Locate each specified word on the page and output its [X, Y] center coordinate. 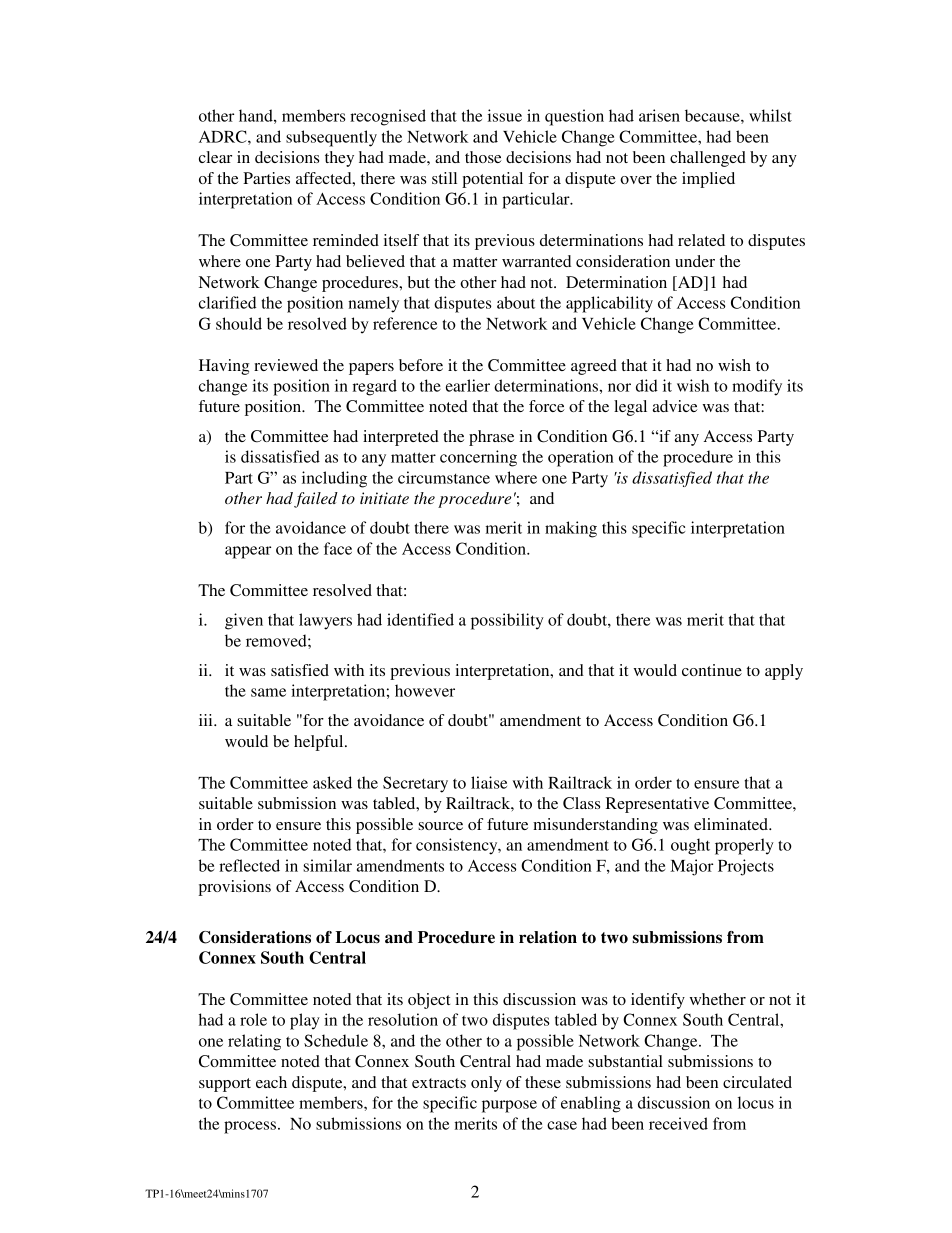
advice [675, 406]
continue [712, 670]
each [271, 1082]
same [268, 692]
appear [248, 552]
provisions [235, 888]
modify [757, 387]
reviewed [286, 365]
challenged [708, 159]
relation [548, 937]
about [516, 302]
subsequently [331, 138]
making [571, 529]
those [483, 157]
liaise [489, 782]
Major [691, 867]
